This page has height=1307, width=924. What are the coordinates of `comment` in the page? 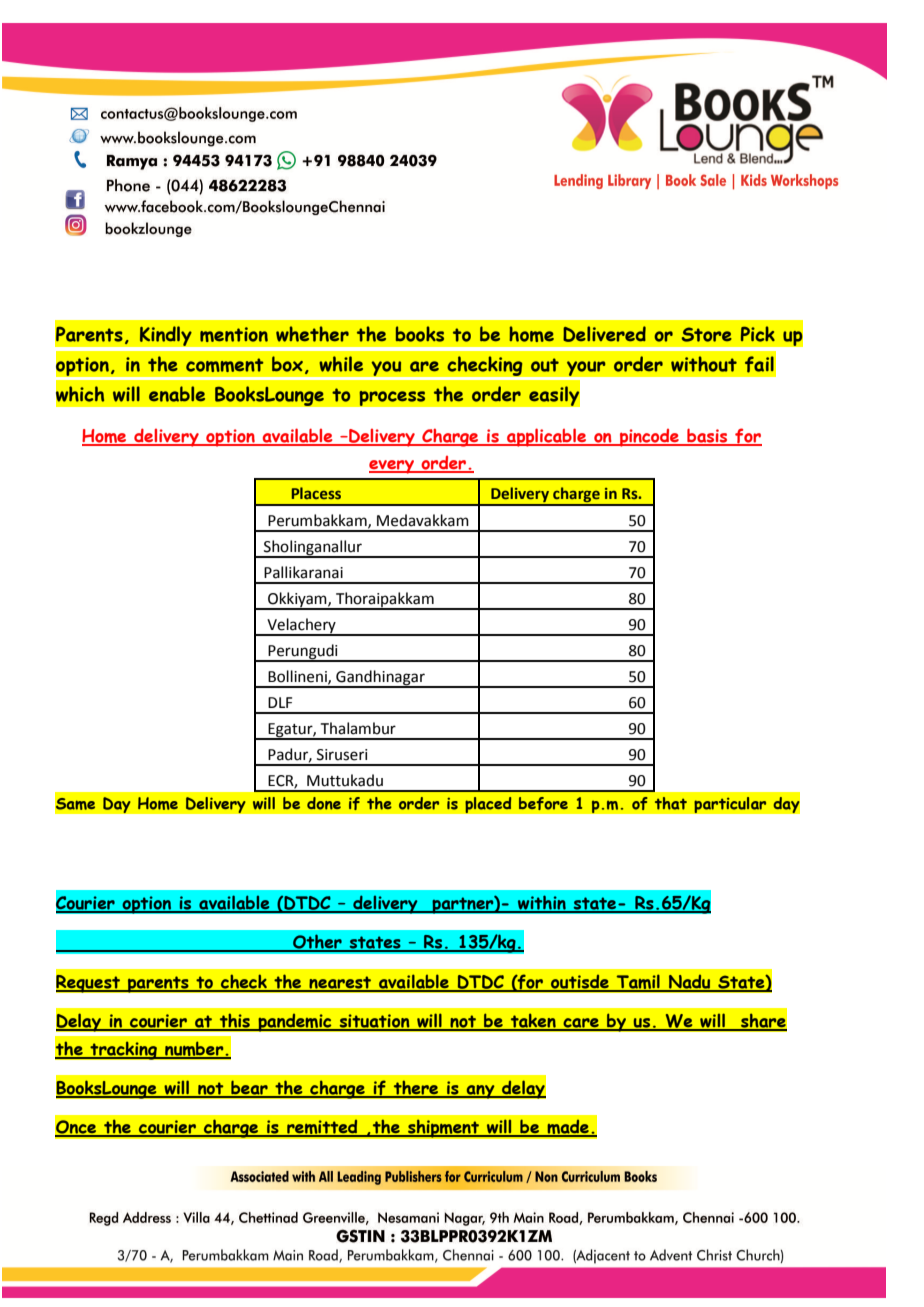 It's located at (225, 365).
